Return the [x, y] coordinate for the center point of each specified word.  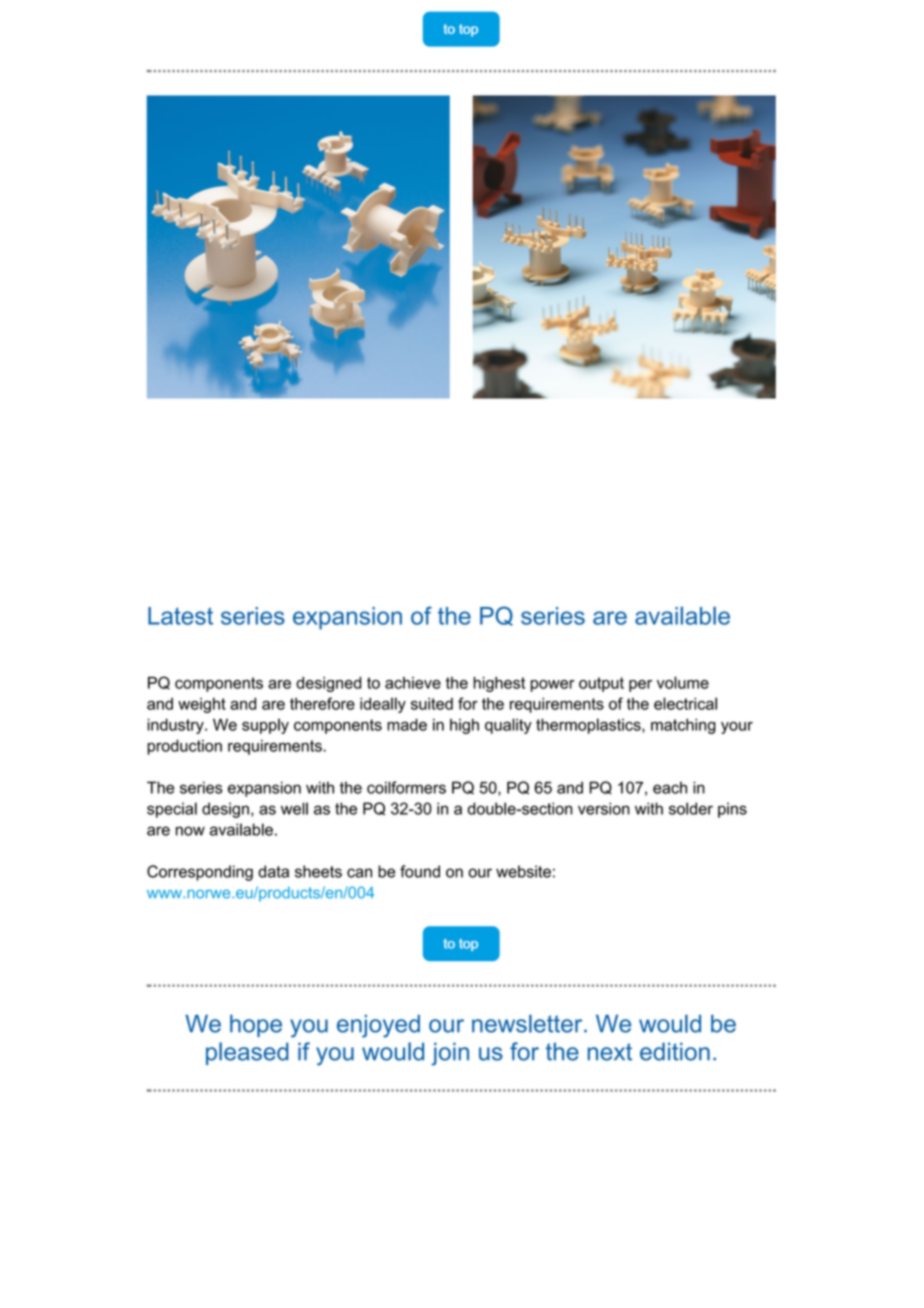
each [670, 787]
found [420, 871]
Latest [180, 616]
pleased [247, 1053]
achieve [413, 683]
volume [683, 682]
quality [508, 726]
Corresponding [200, 873]
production [184, 747]
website [523, 871]
